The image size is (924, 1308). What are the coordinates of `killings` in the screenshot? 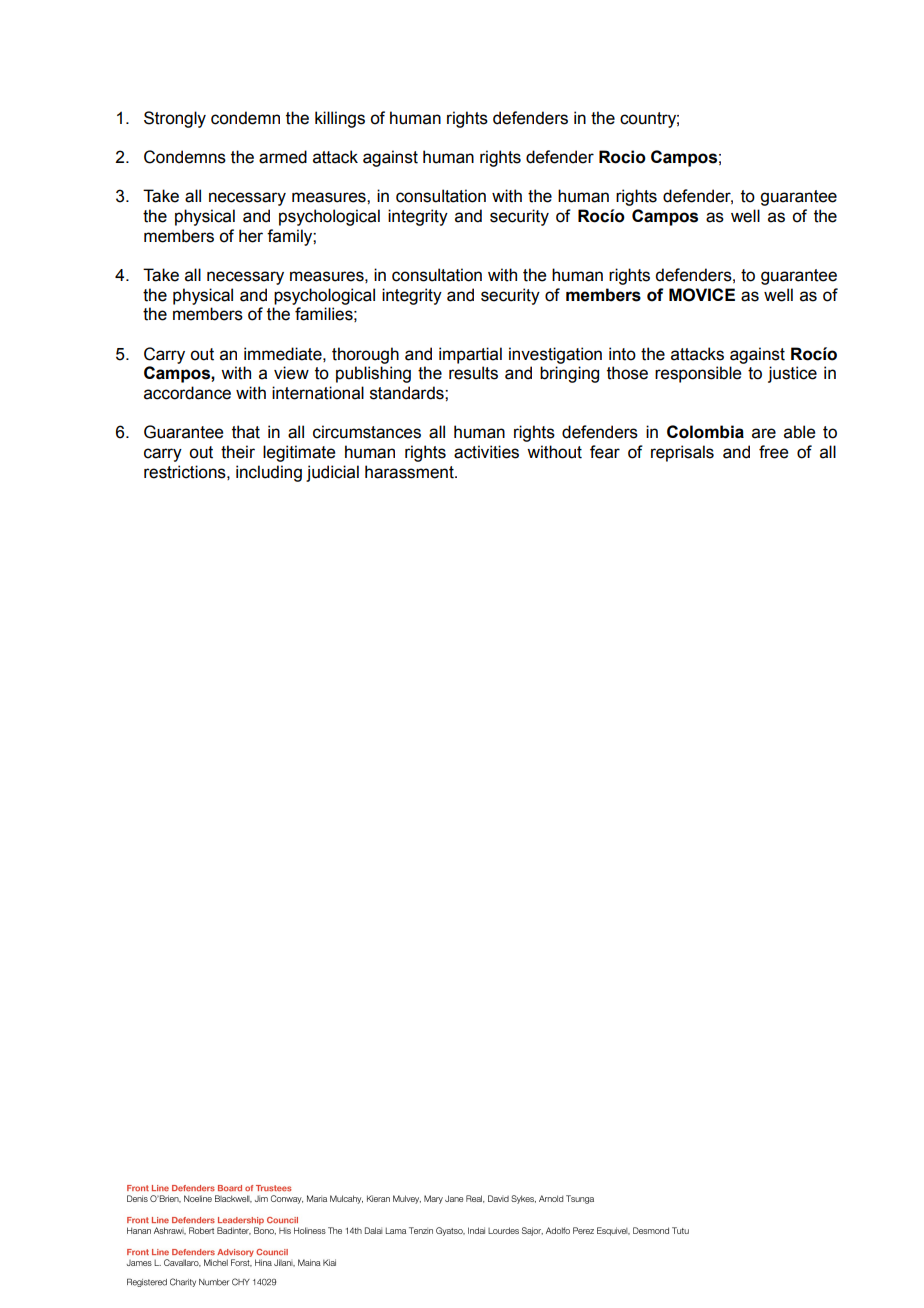 It's located at (340, 119).
